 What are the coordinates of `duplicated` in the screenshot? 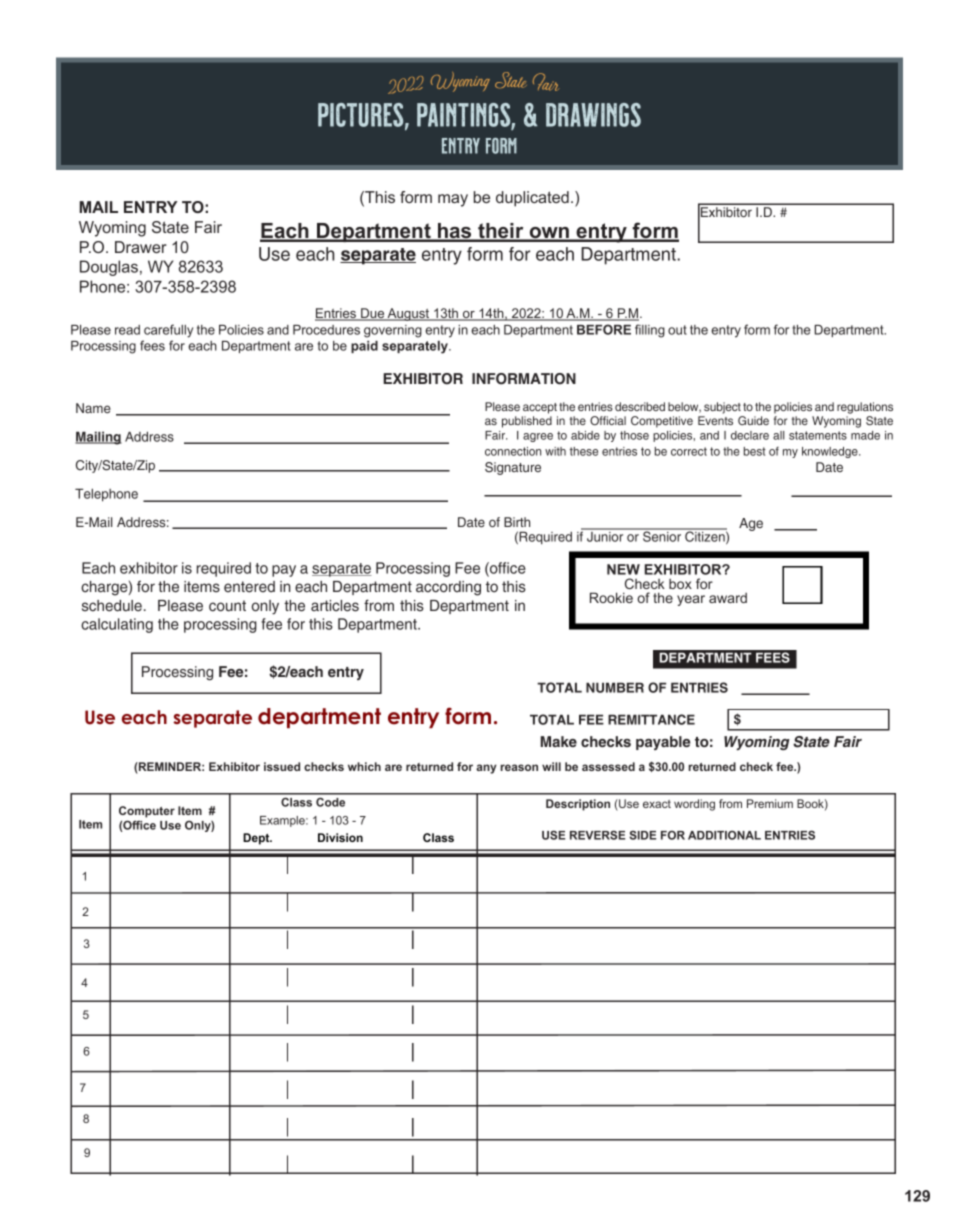 It's located at (532, 199).
